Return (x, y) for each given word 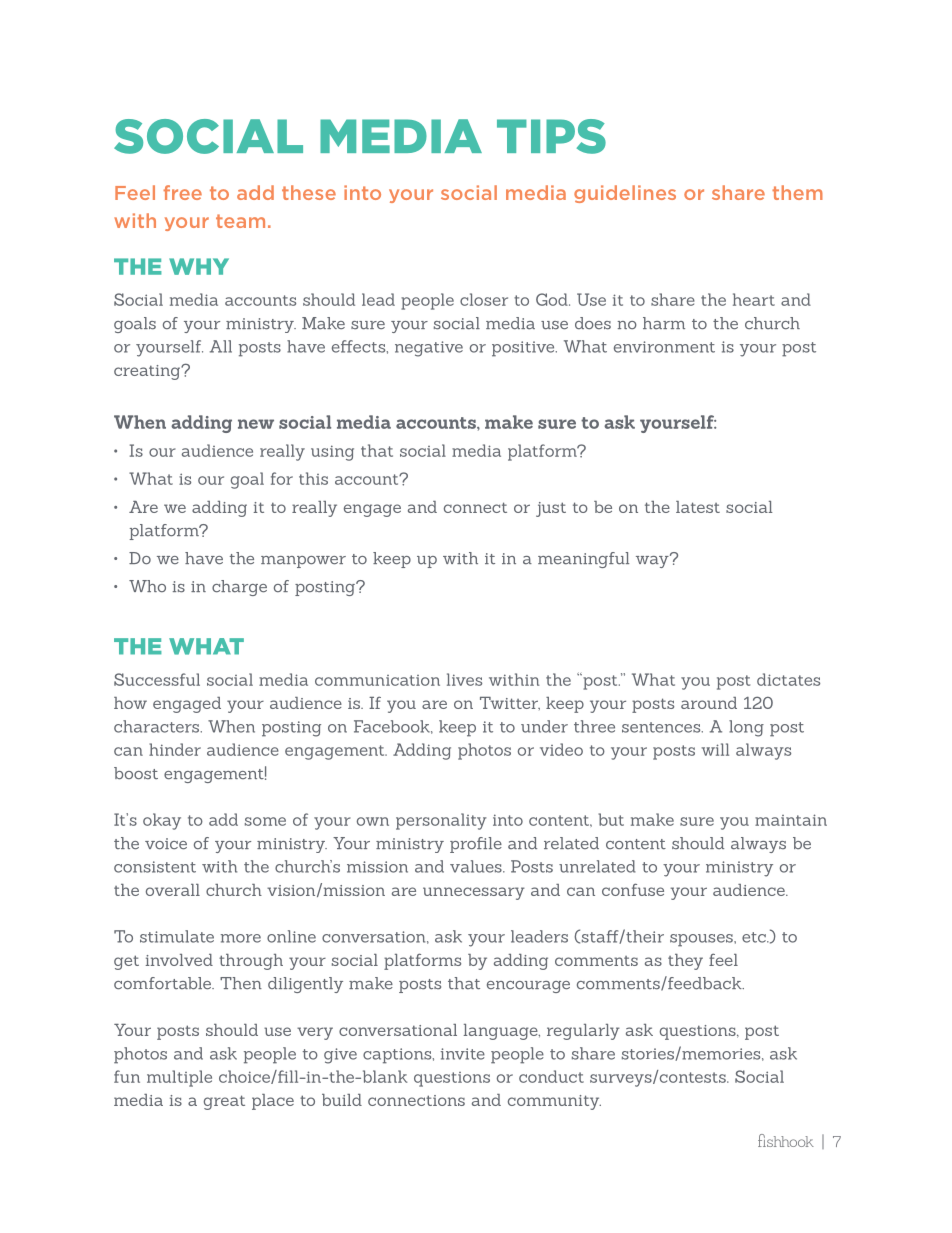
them (797, 192)
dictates (788, 679)
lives (464, 679)
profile (476, 845)
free (182, 192)
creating (148, 372)
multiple (179, 1078)
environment (664, 347)
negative (429, 349)
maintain (791, 820)
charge (239, 588)
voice (166, 844)
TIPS (551, 136)
